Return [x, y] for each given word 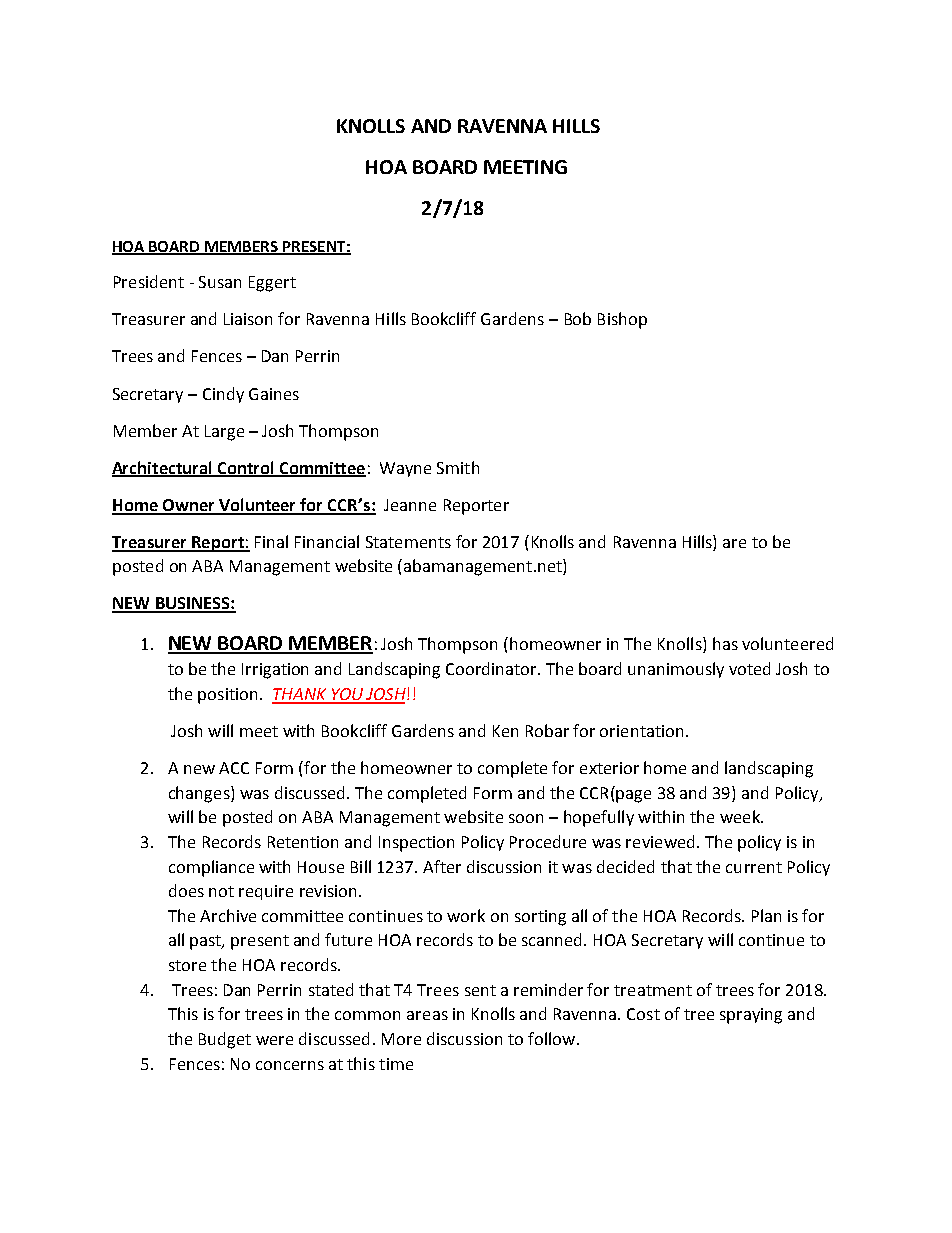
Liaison [248, 319]
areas [427, 1015]
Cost [643, 1014]
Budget [225, 1040]
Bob [578, 318]
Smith [458, 467]
